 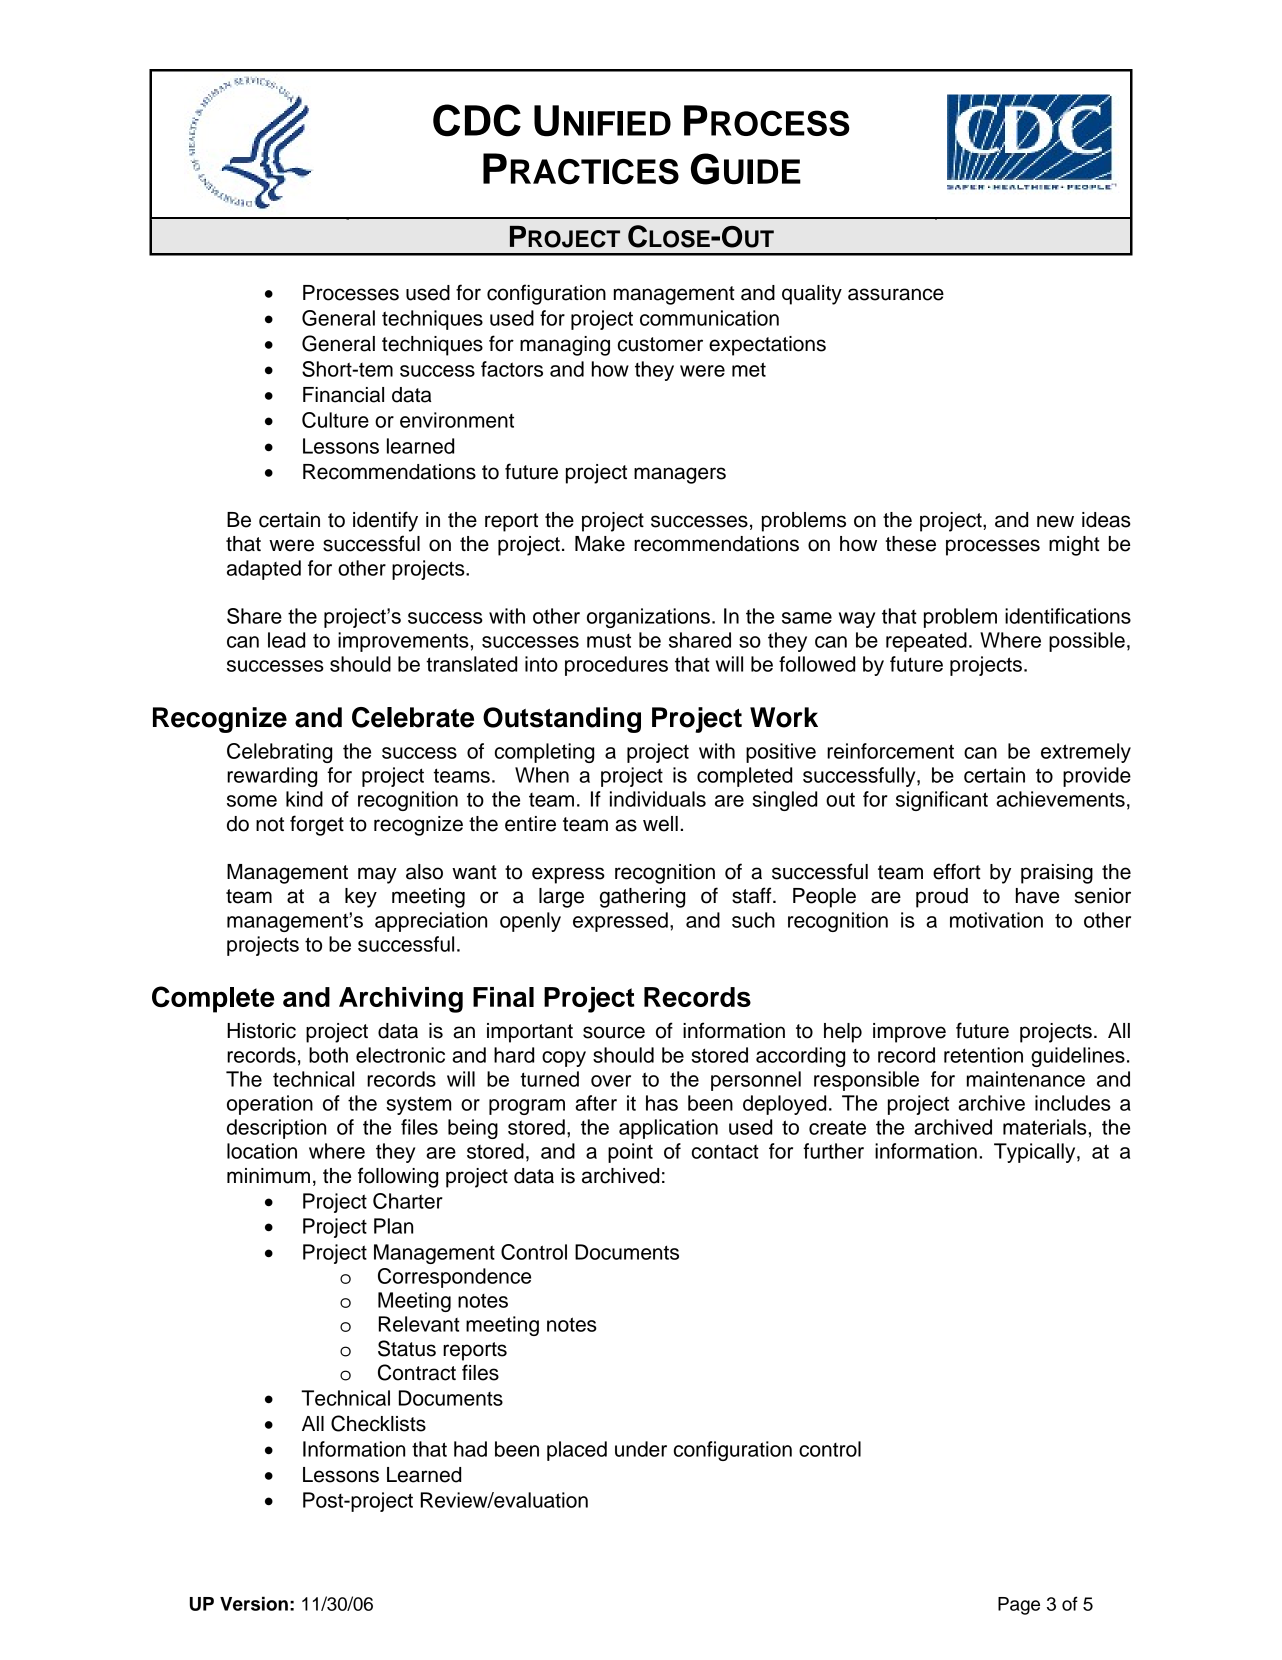 I want to click on CDC, so click(x=477, y=120).
